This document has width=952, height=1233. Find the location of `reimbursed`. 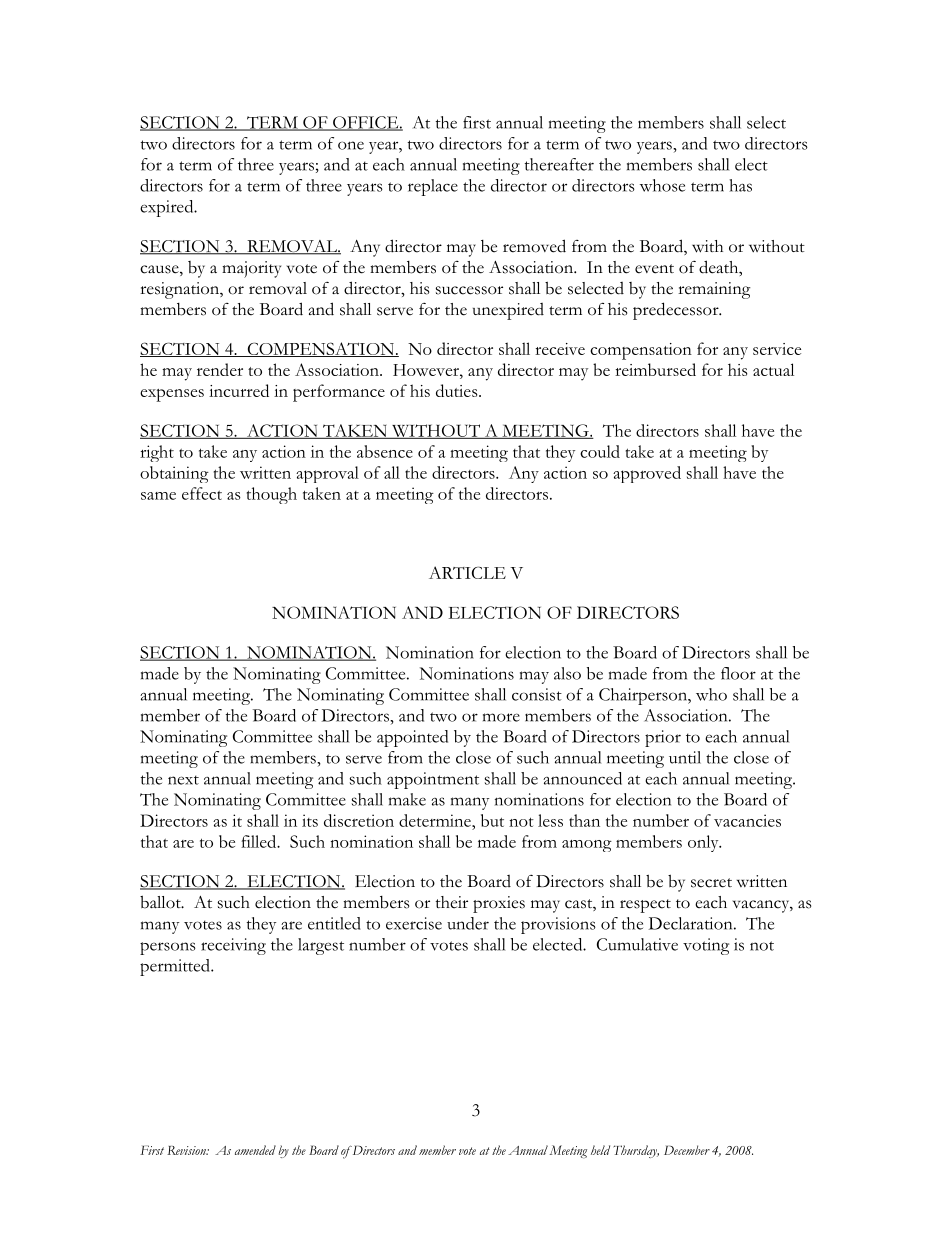

reimbursed is located at coordinates (655, 369).
